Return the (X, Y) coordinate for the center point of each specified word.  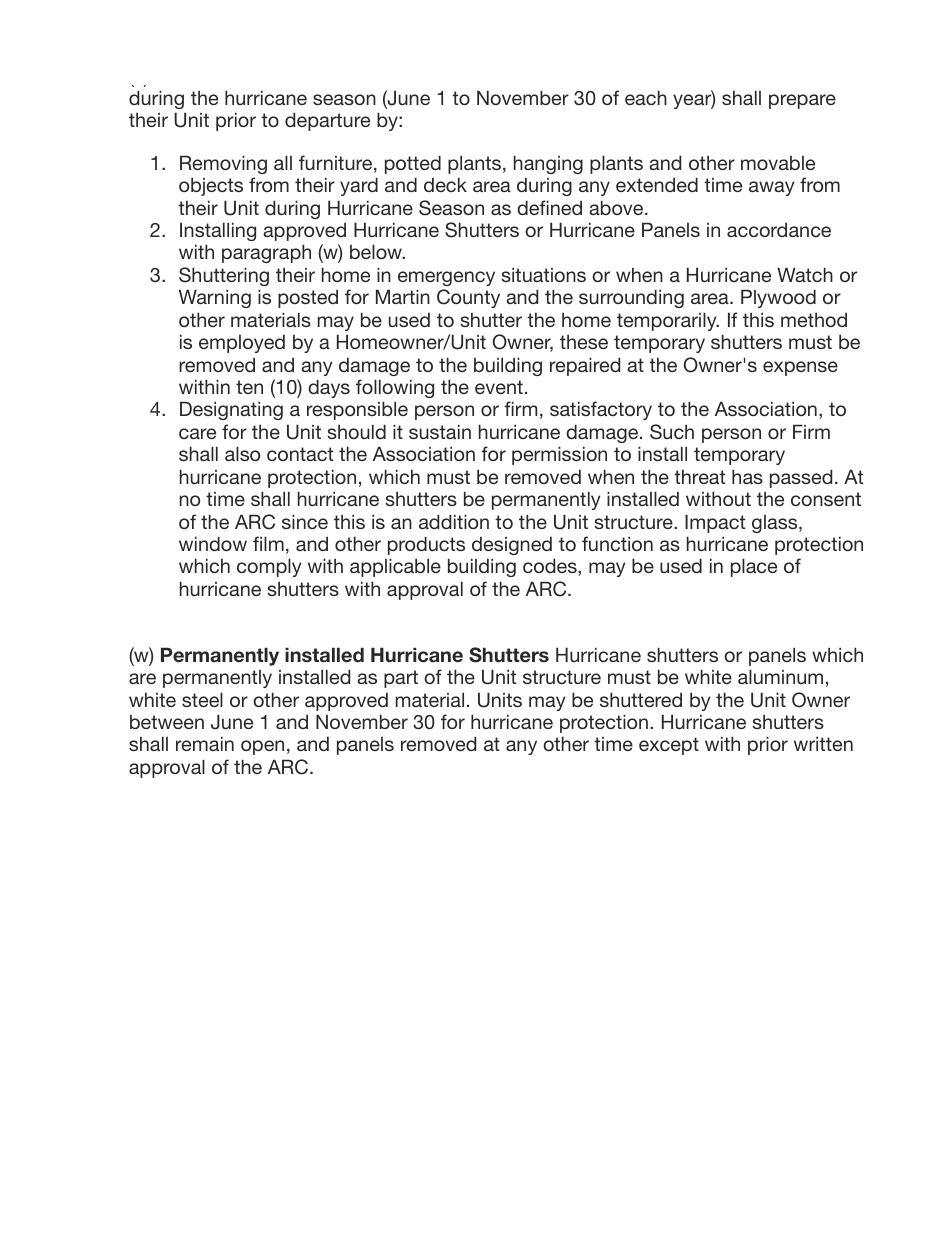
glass (776, 524)
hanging (548, 164)
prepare (802, 101)
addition (454, 521)
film (268, 543)
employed (242, 343)
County (468, 298)
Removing (223, 164)
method (814, 319)
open (262, 747)
